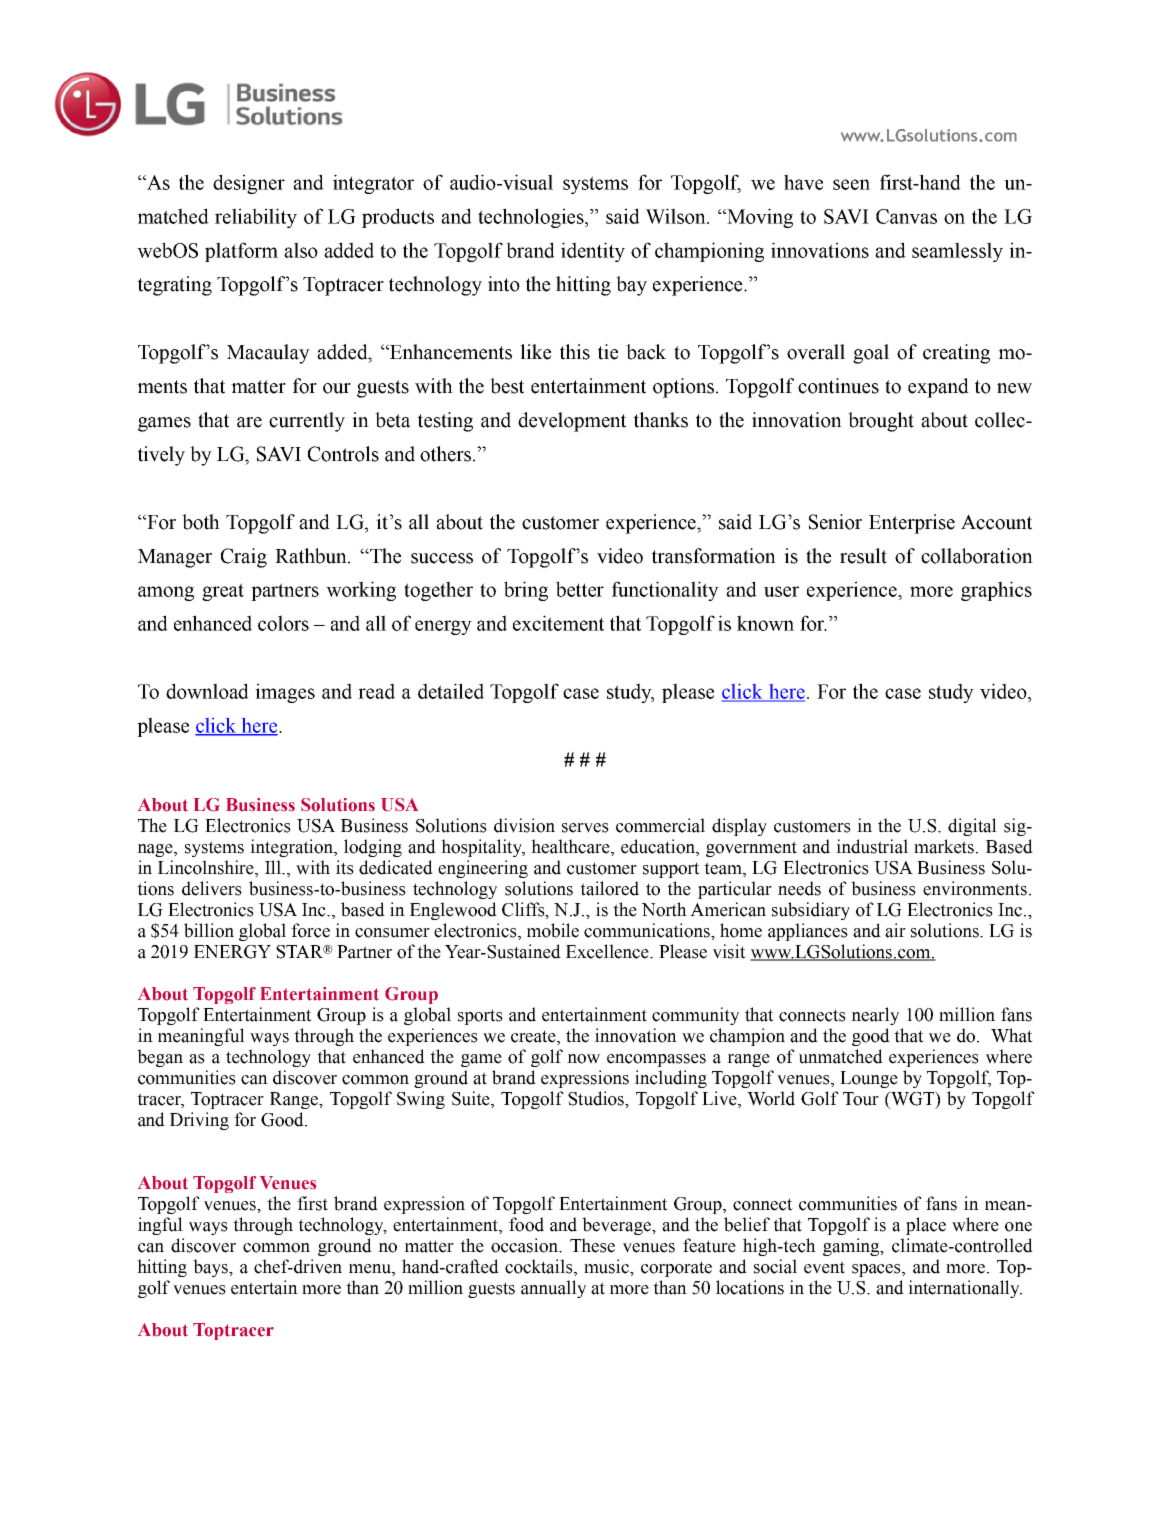 This screenshot has width=1170, height=1513. I want to click on identity, so click(593, 252).
